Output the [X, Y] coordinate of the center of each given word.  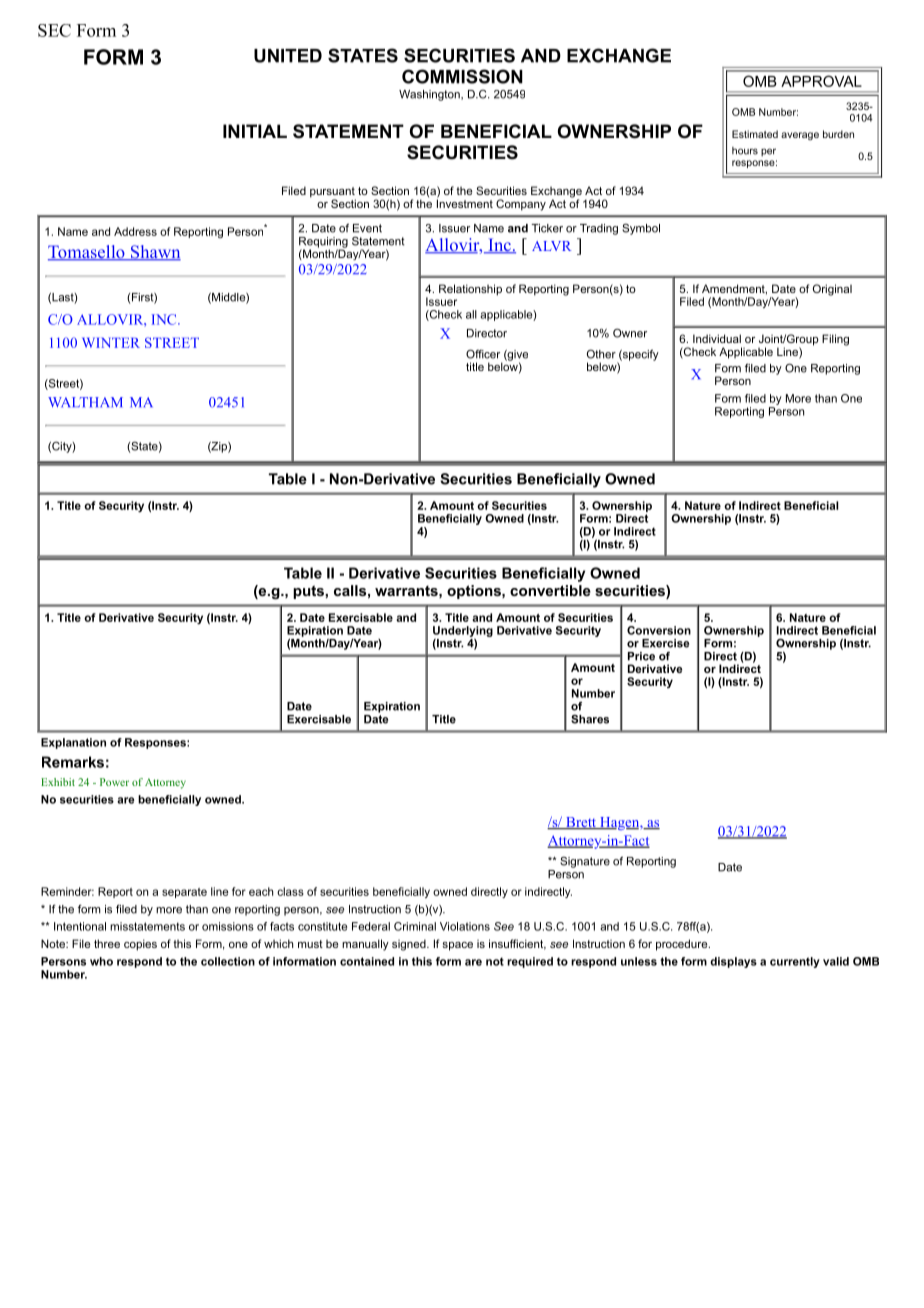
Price [641, 656]
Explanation [73, 743]
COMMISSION [462, 76]
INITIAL [255, 131]
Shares [590, 719]
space [457, 946]
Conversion [659, 630]
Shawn [154, 253]
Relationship [470, 290]
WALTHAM [85, 402]
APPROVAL [821, 81]
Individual [717, 338]
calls [350, 590]
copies [140, 945]
